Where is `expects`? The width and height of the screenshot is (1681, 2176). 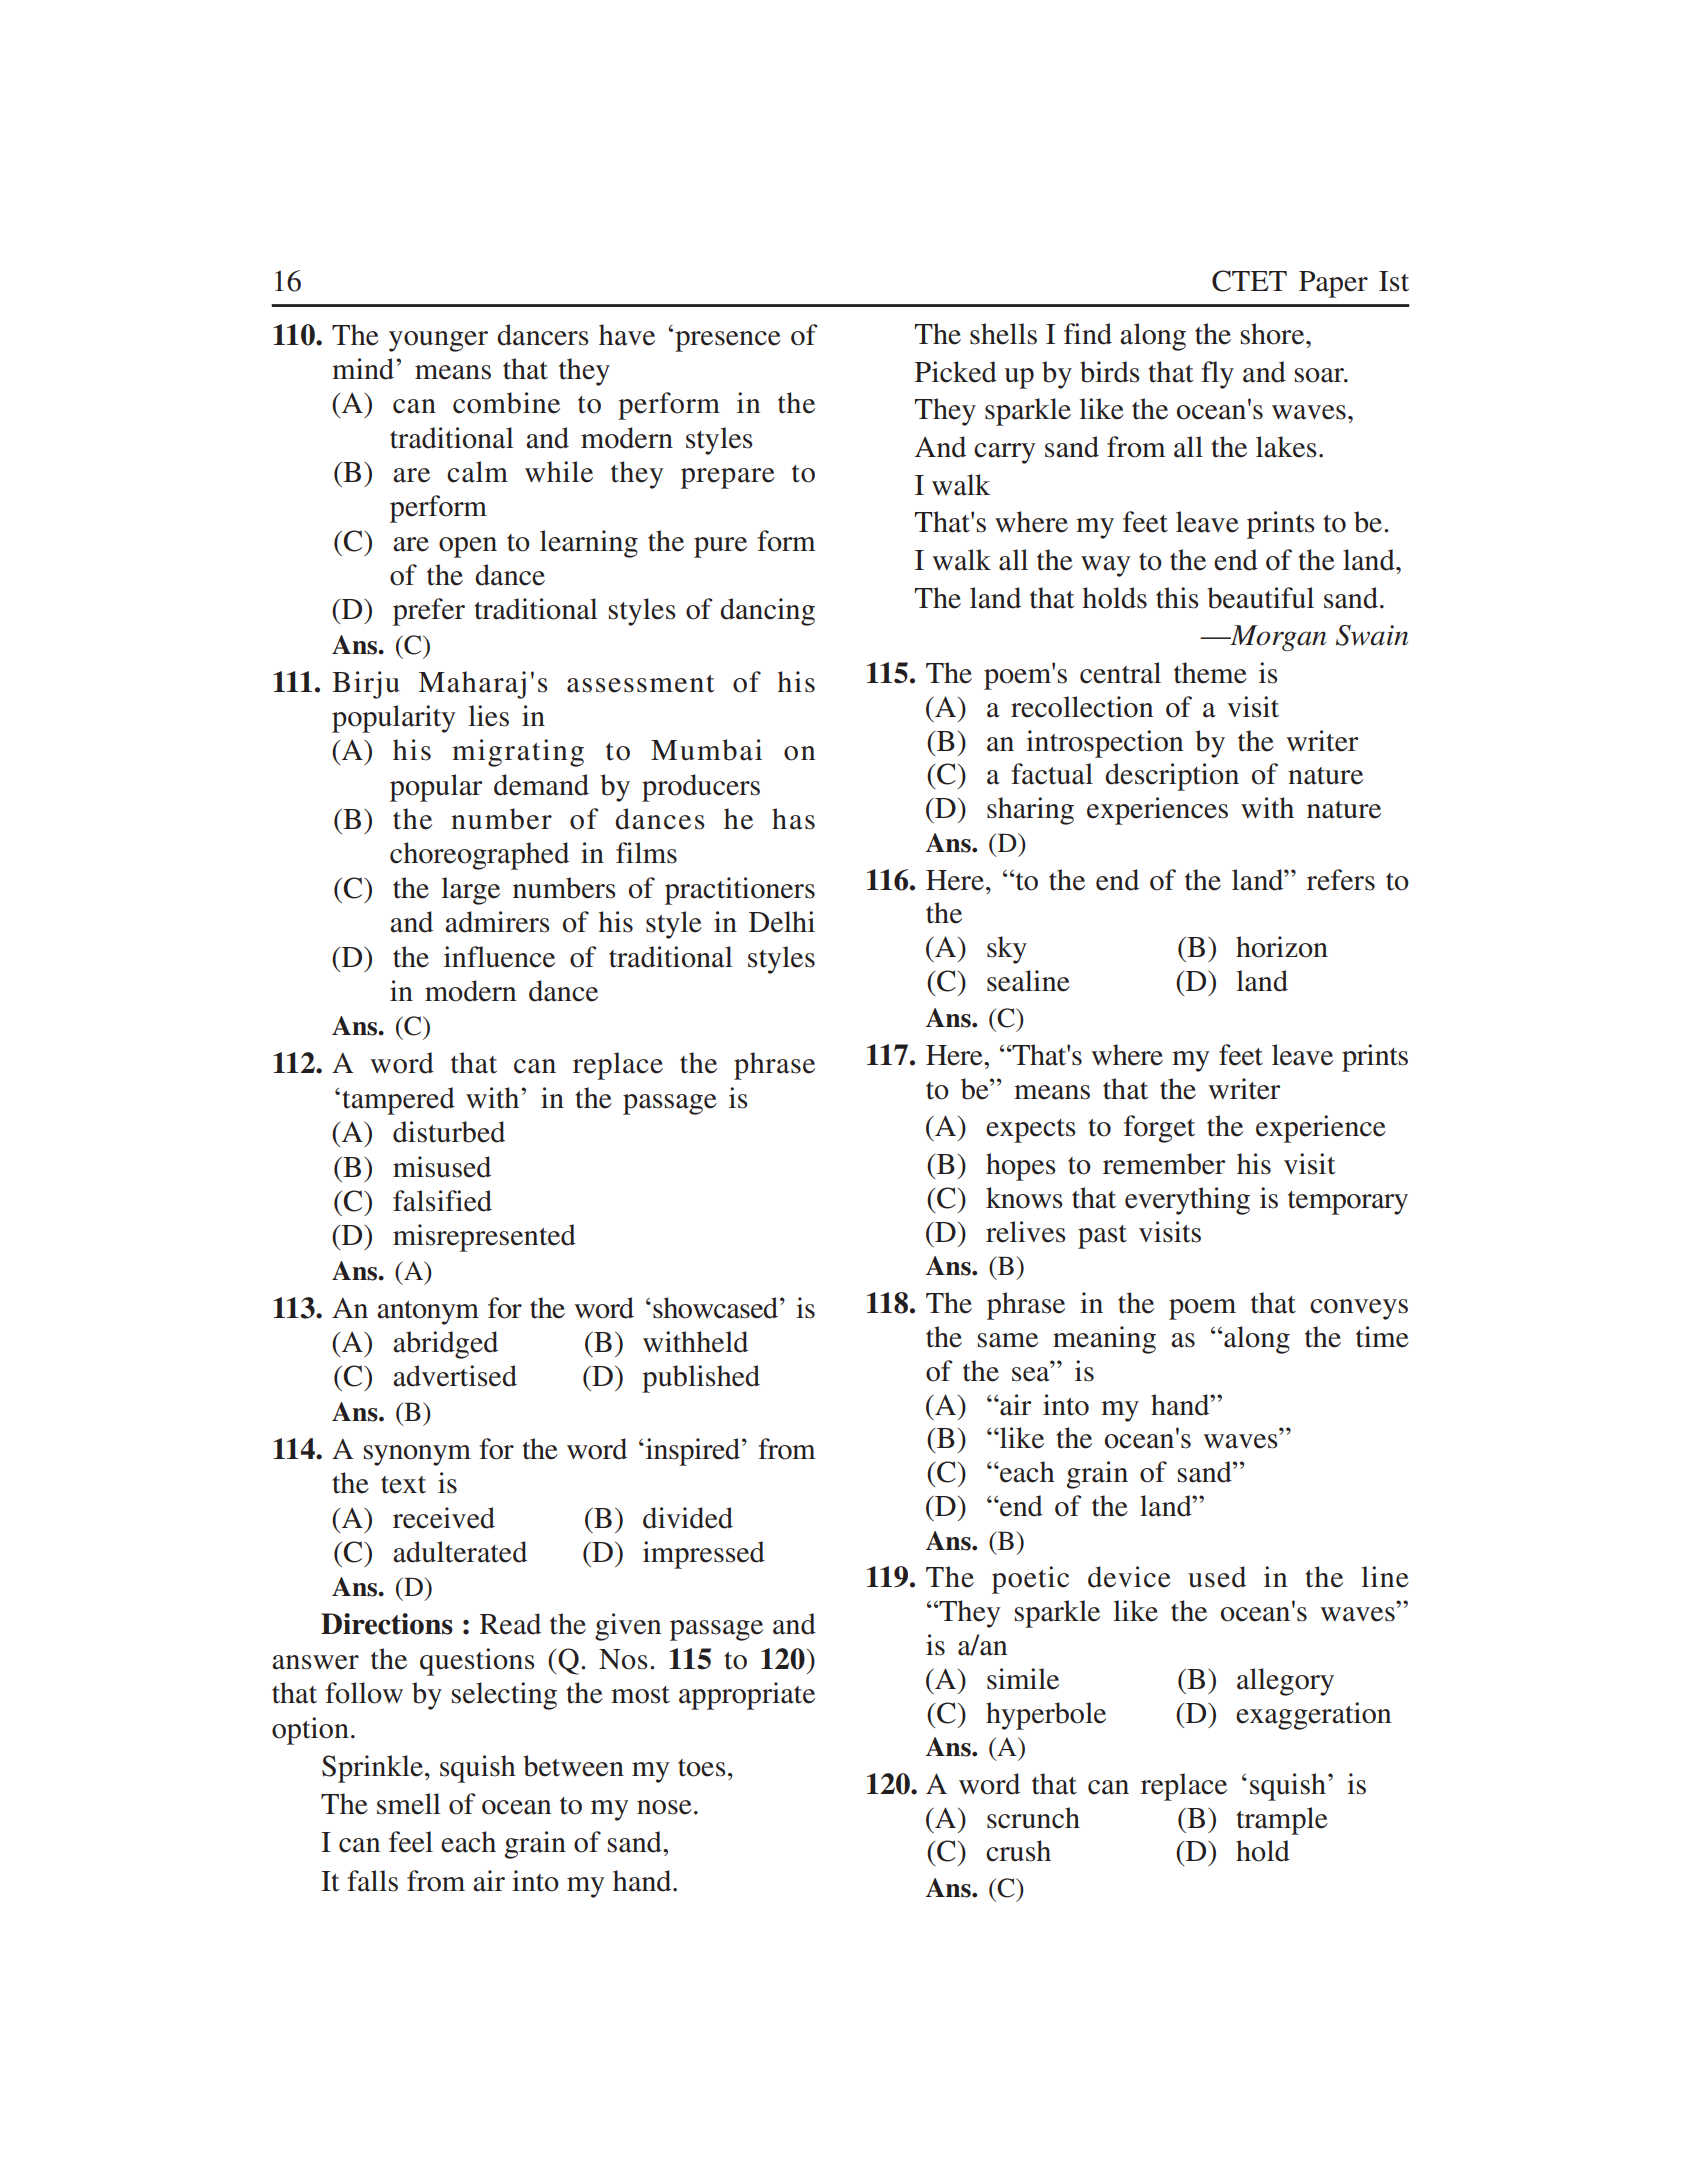 expects is located at coordinates (1031, 1131).
